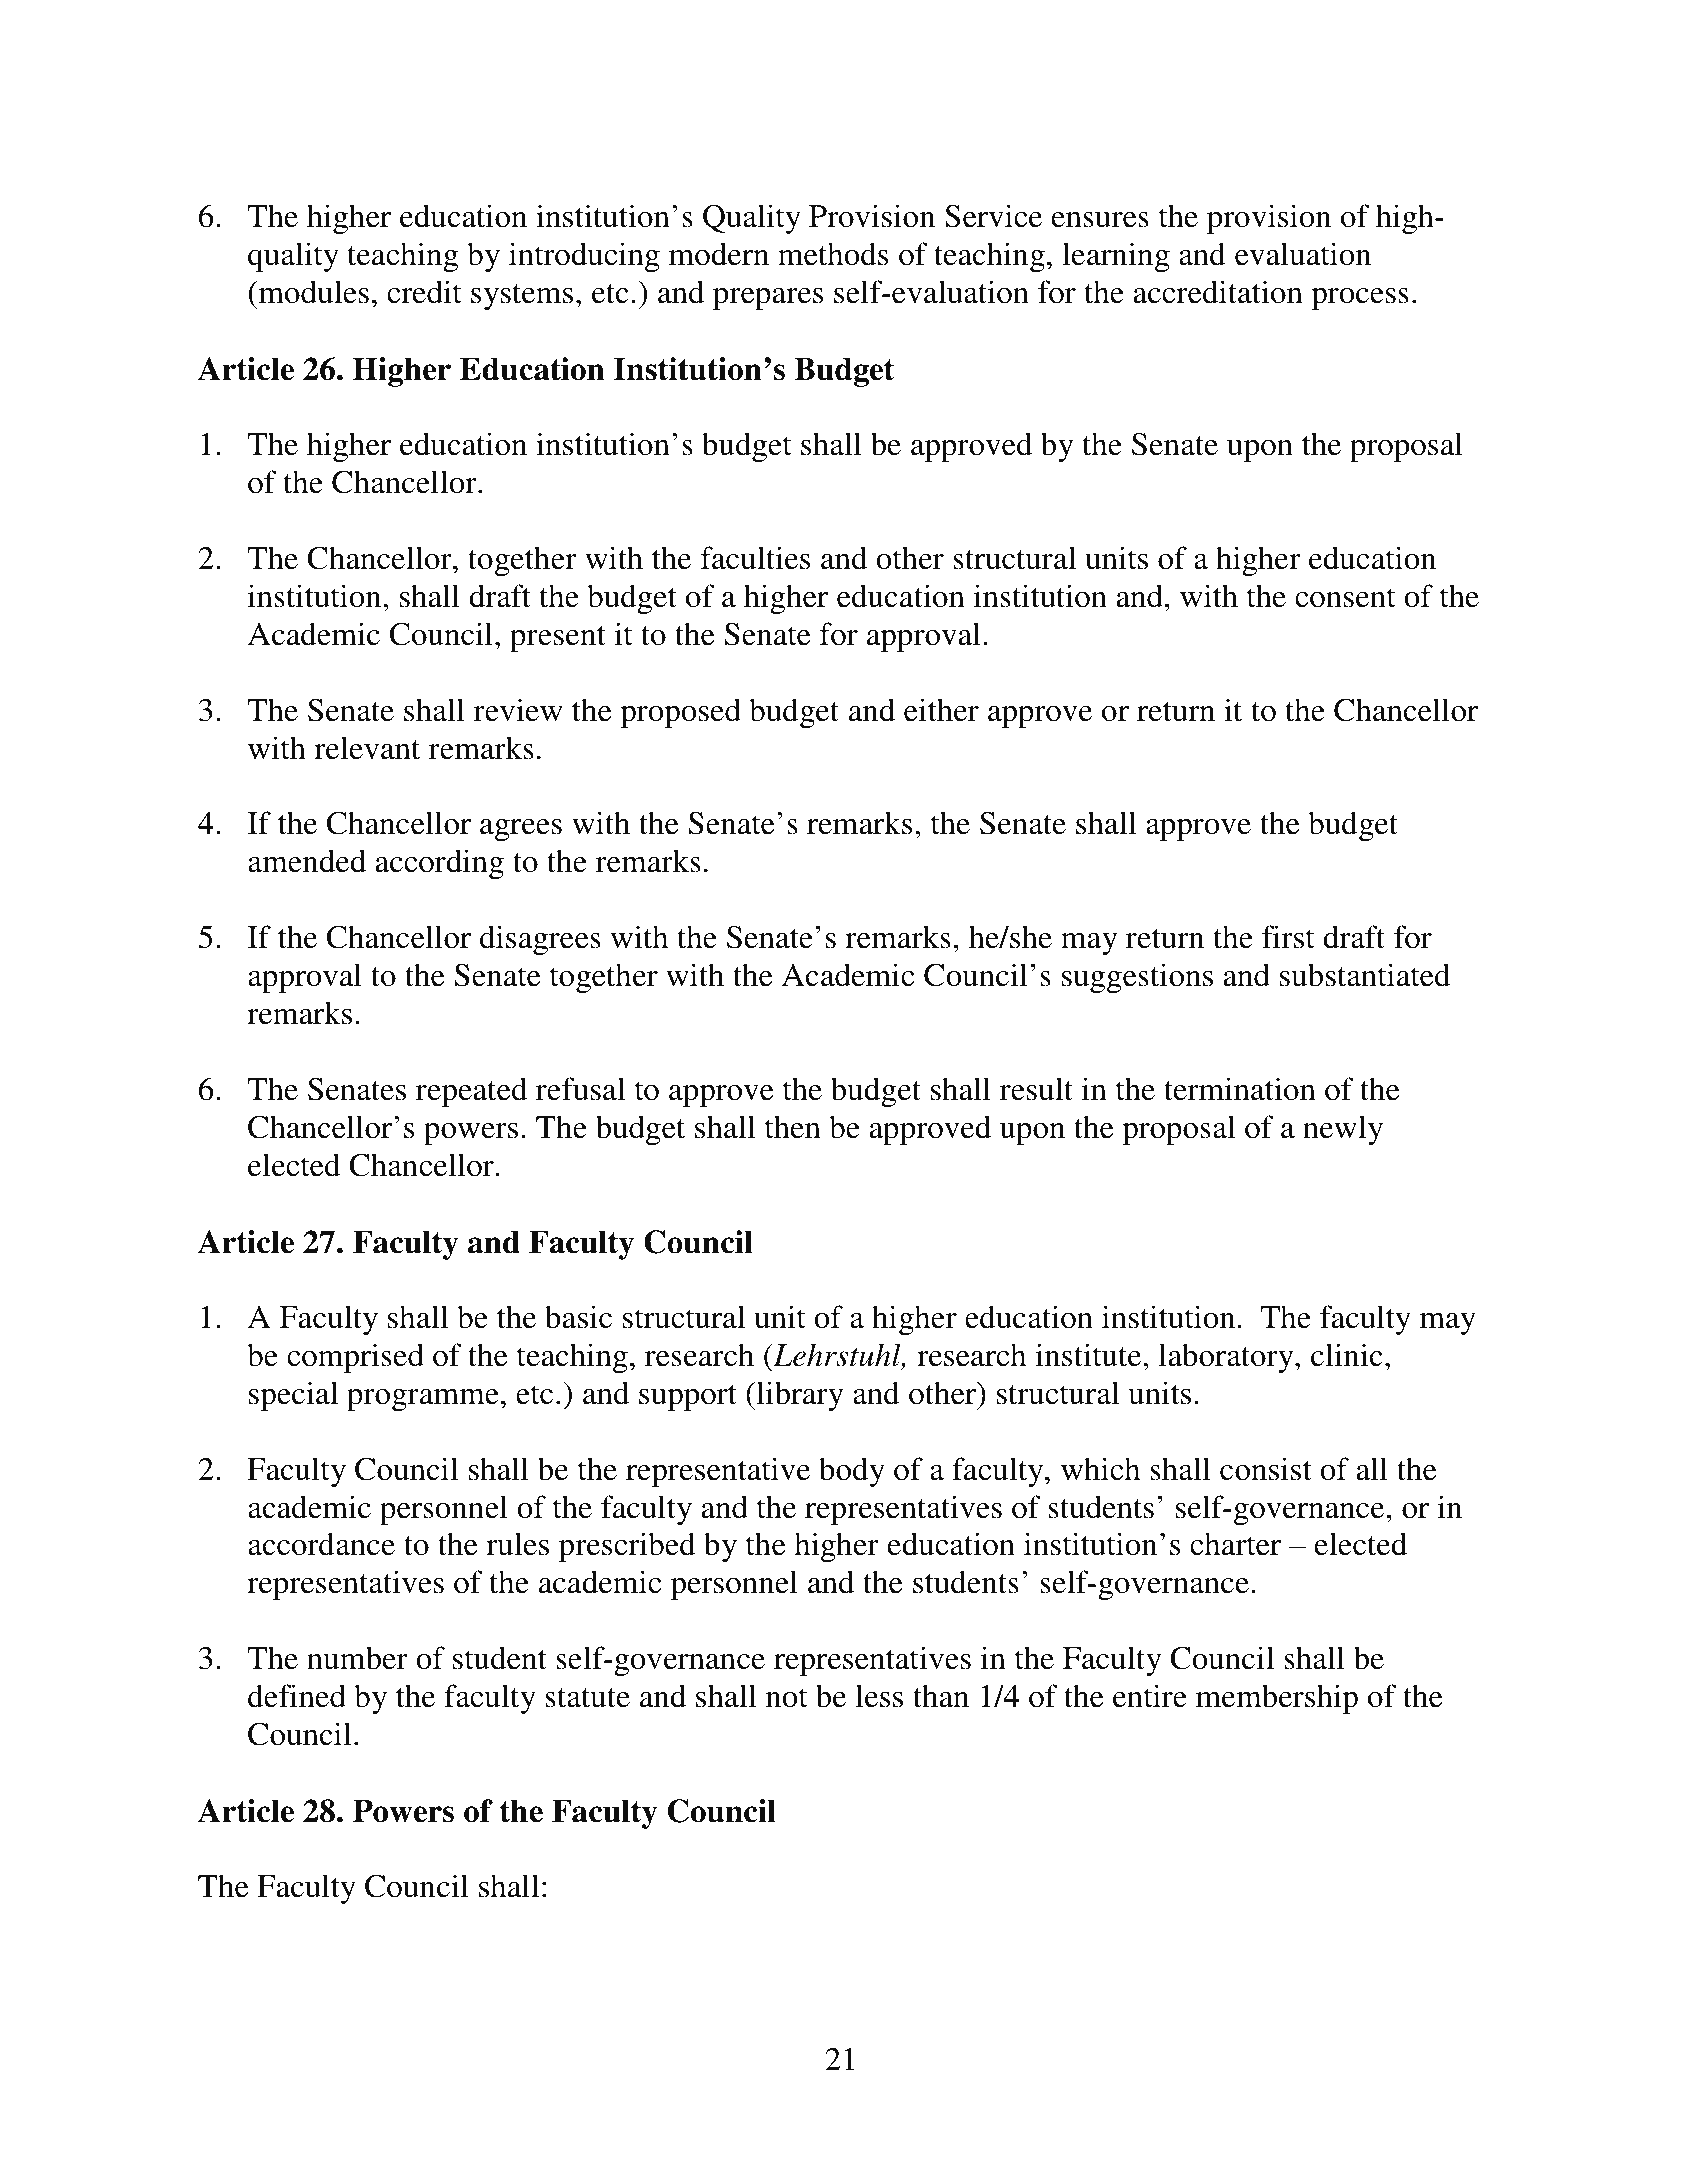  Describe the element at coordinates (357, 1658) in the screenshot. I see `number` at that location.
